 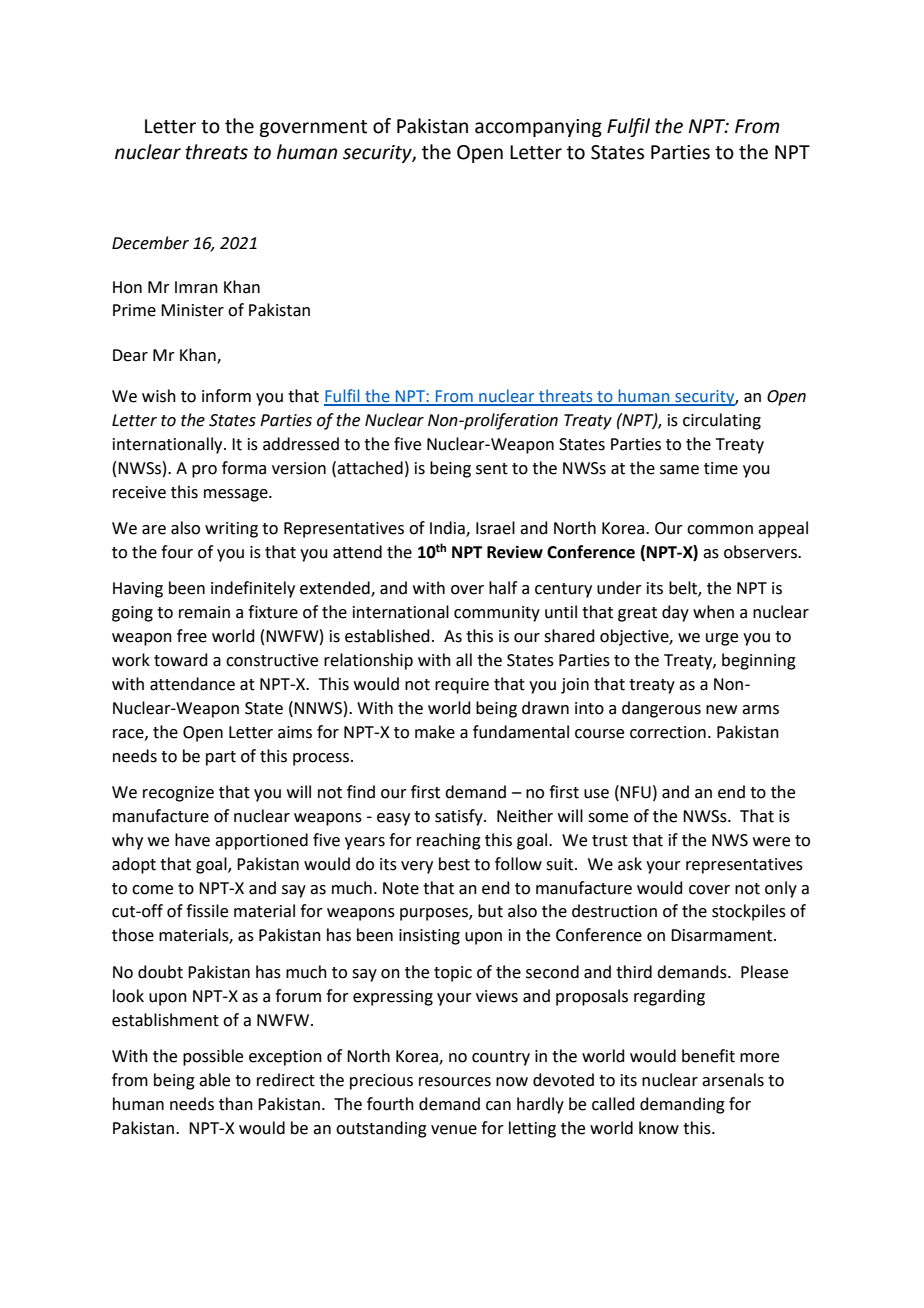 I want to click on inform, so click(x=226, y=396).
